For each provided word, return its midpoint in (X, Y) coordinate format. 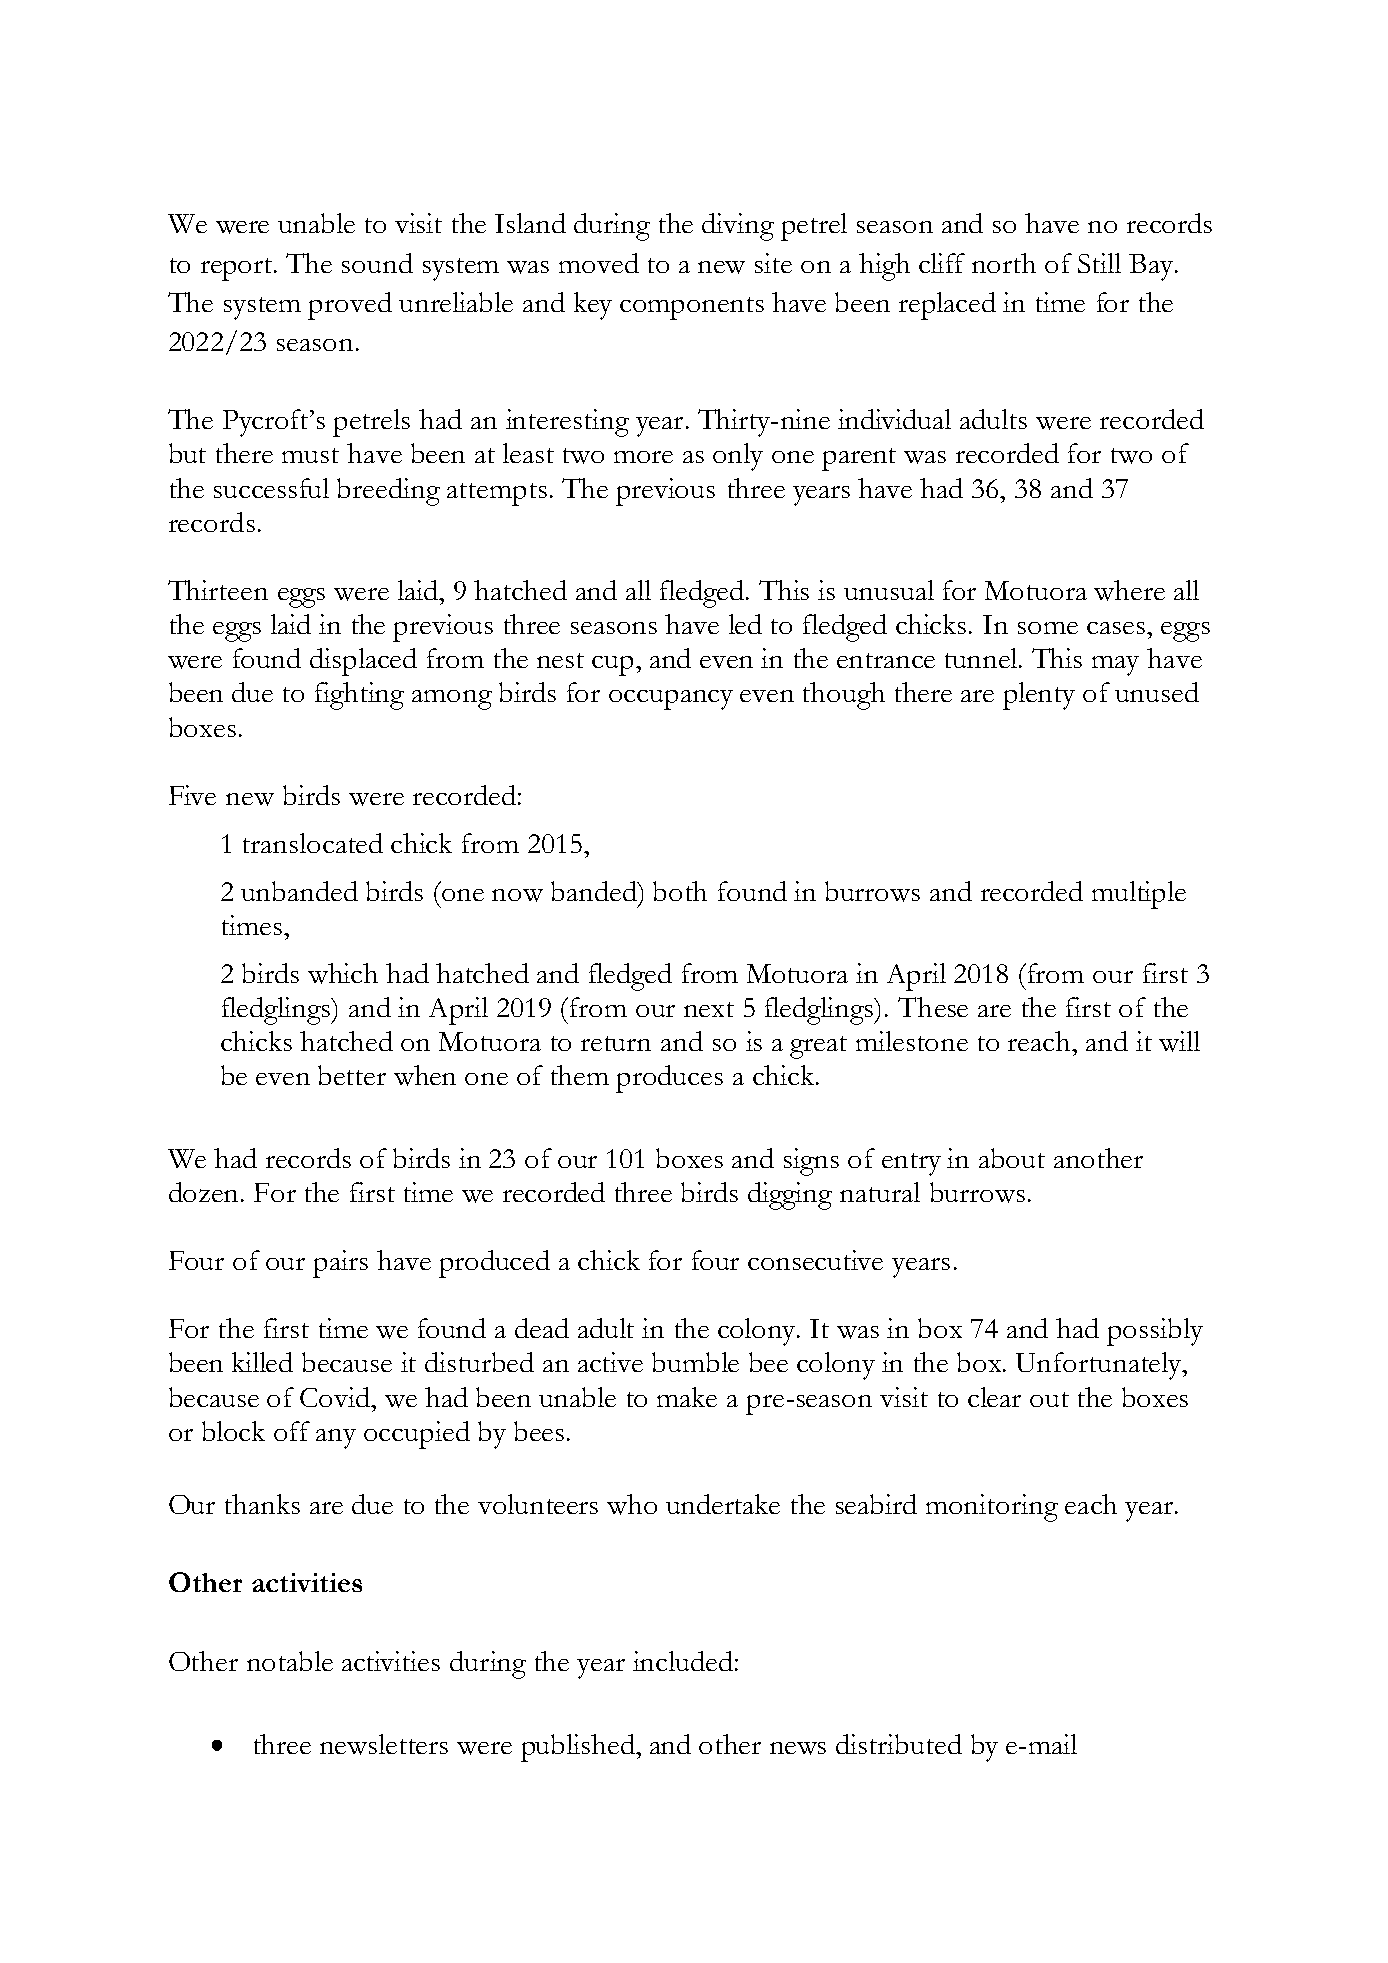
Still (1099, 263)
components (692, 308)
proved (350, 306)
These (933, 1007)
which (343, 973)
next (709, 1009)
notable (290, 1661)
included (683, 1661)
